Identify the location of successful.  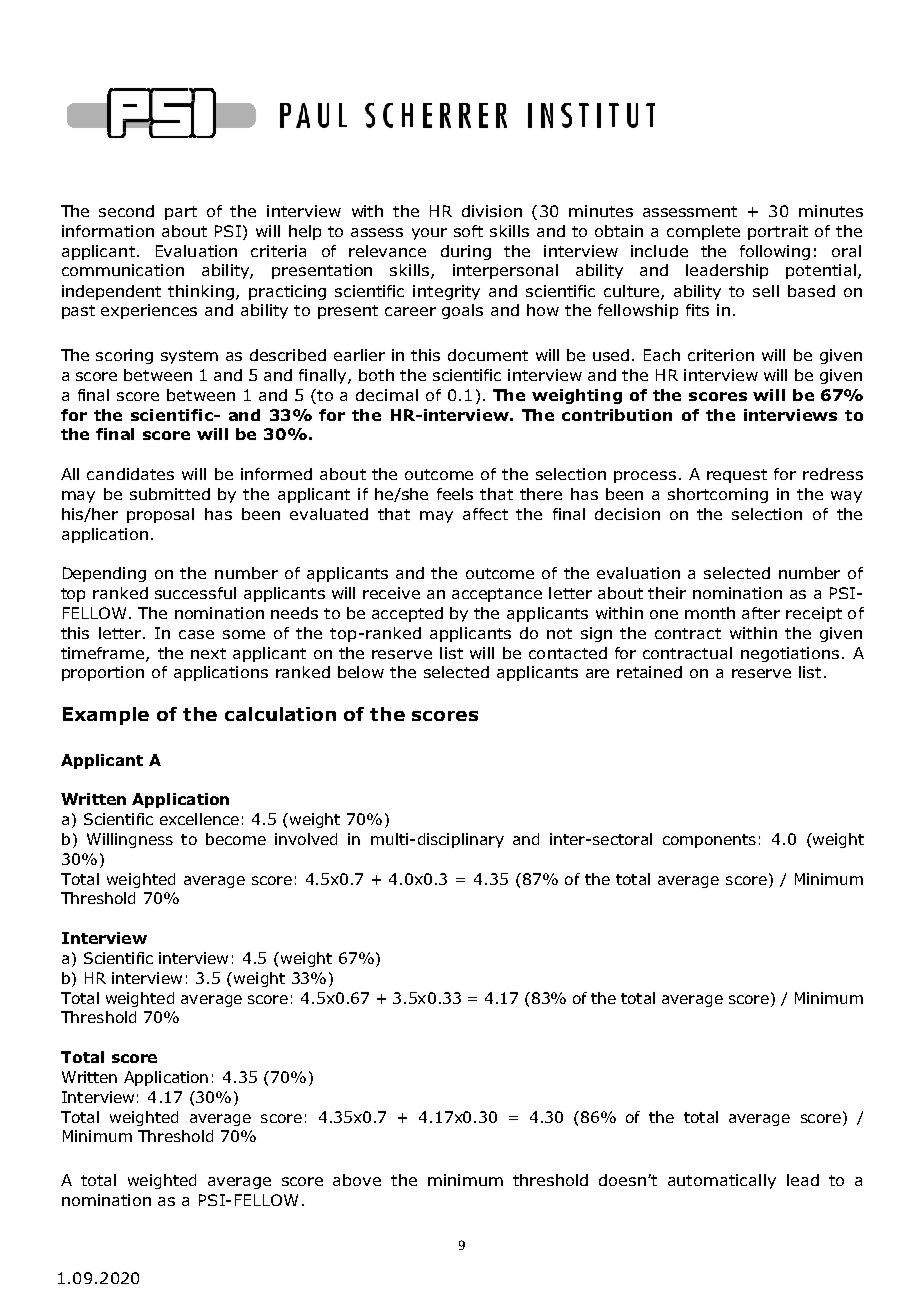
(195, 593).
